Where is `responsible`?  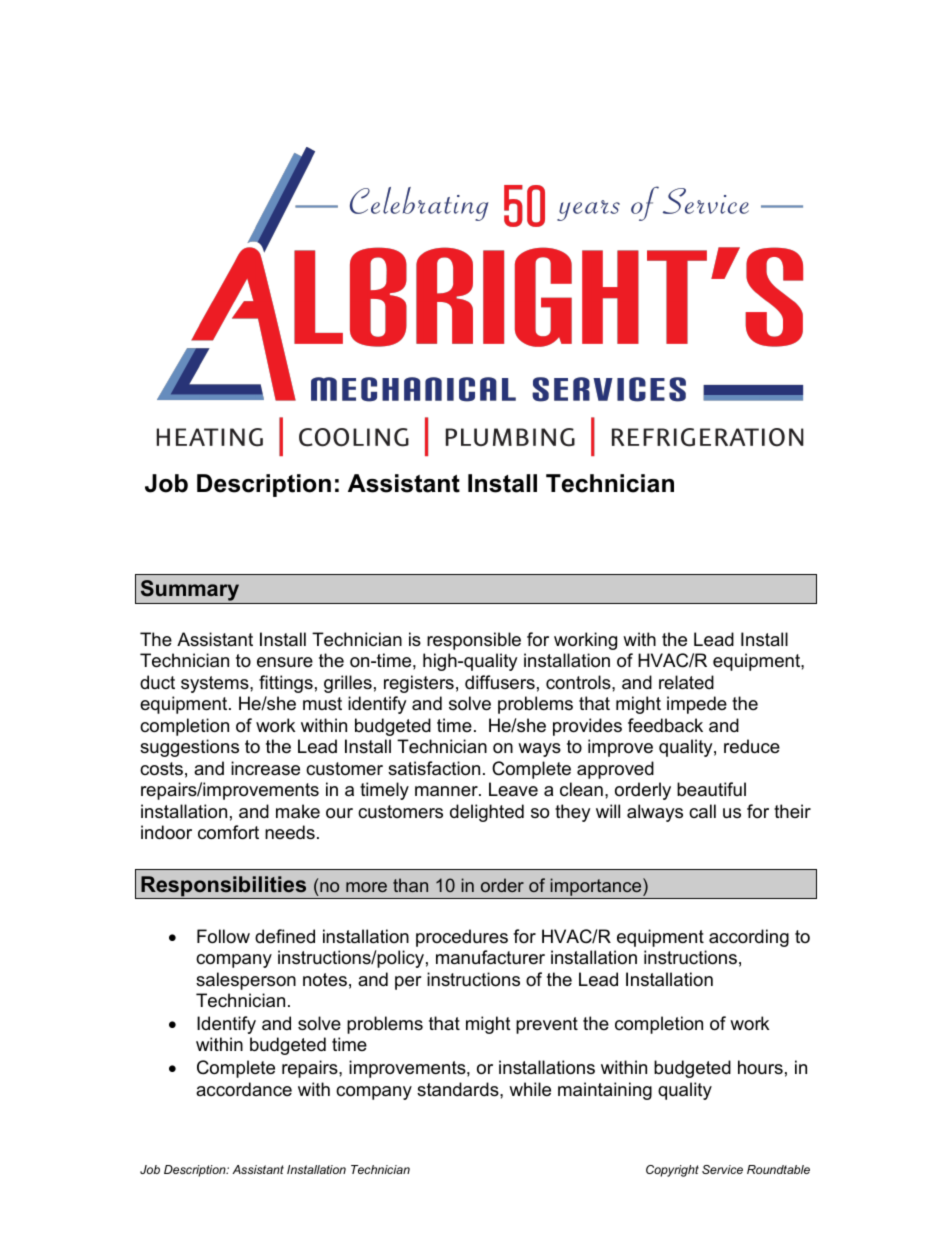 responsible is located at coordinates (474, 641).
